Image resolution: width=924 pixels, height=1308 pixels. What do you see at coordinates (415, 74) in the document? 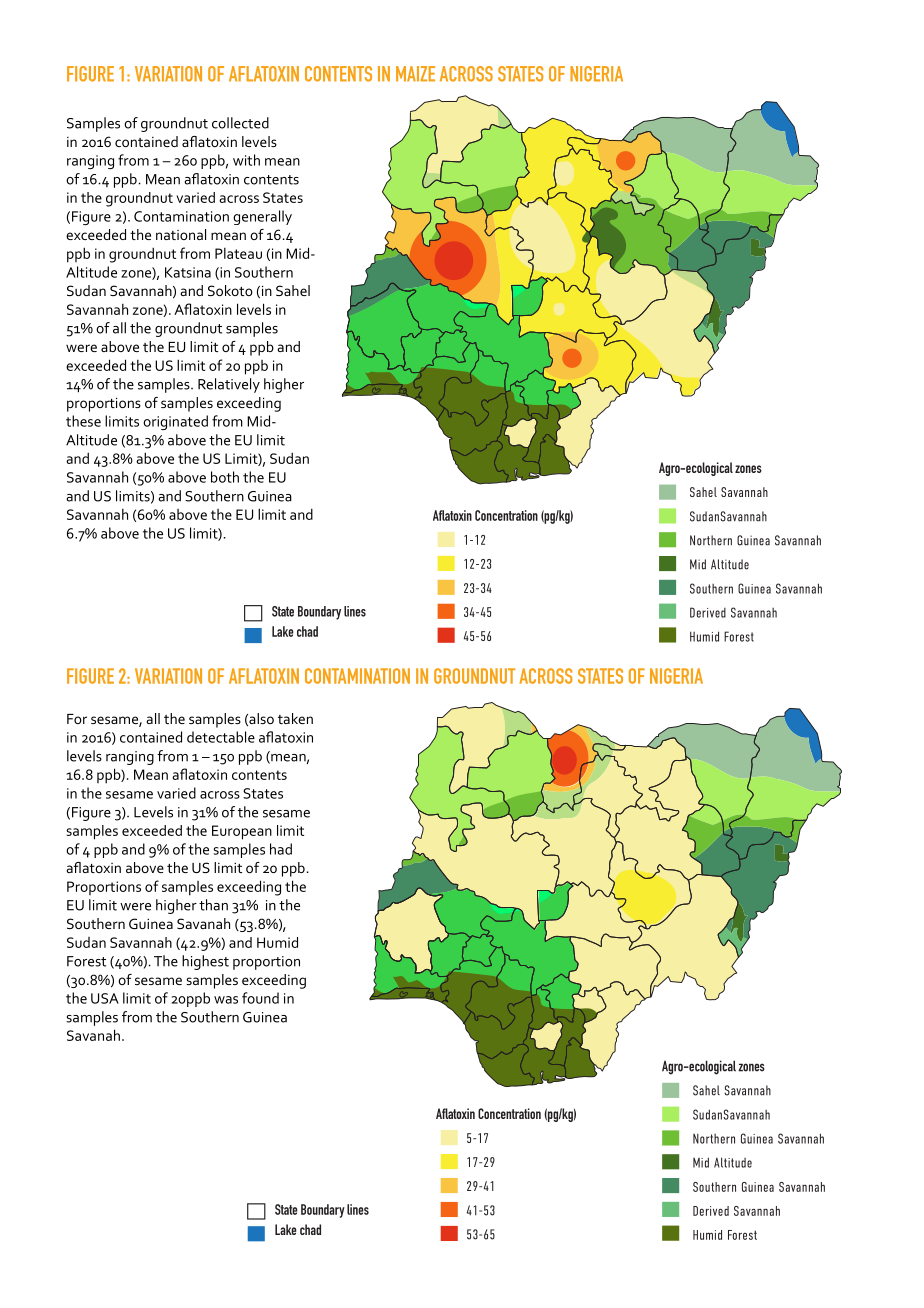
I see `MAIZE` at bounding box center [415, 74].
